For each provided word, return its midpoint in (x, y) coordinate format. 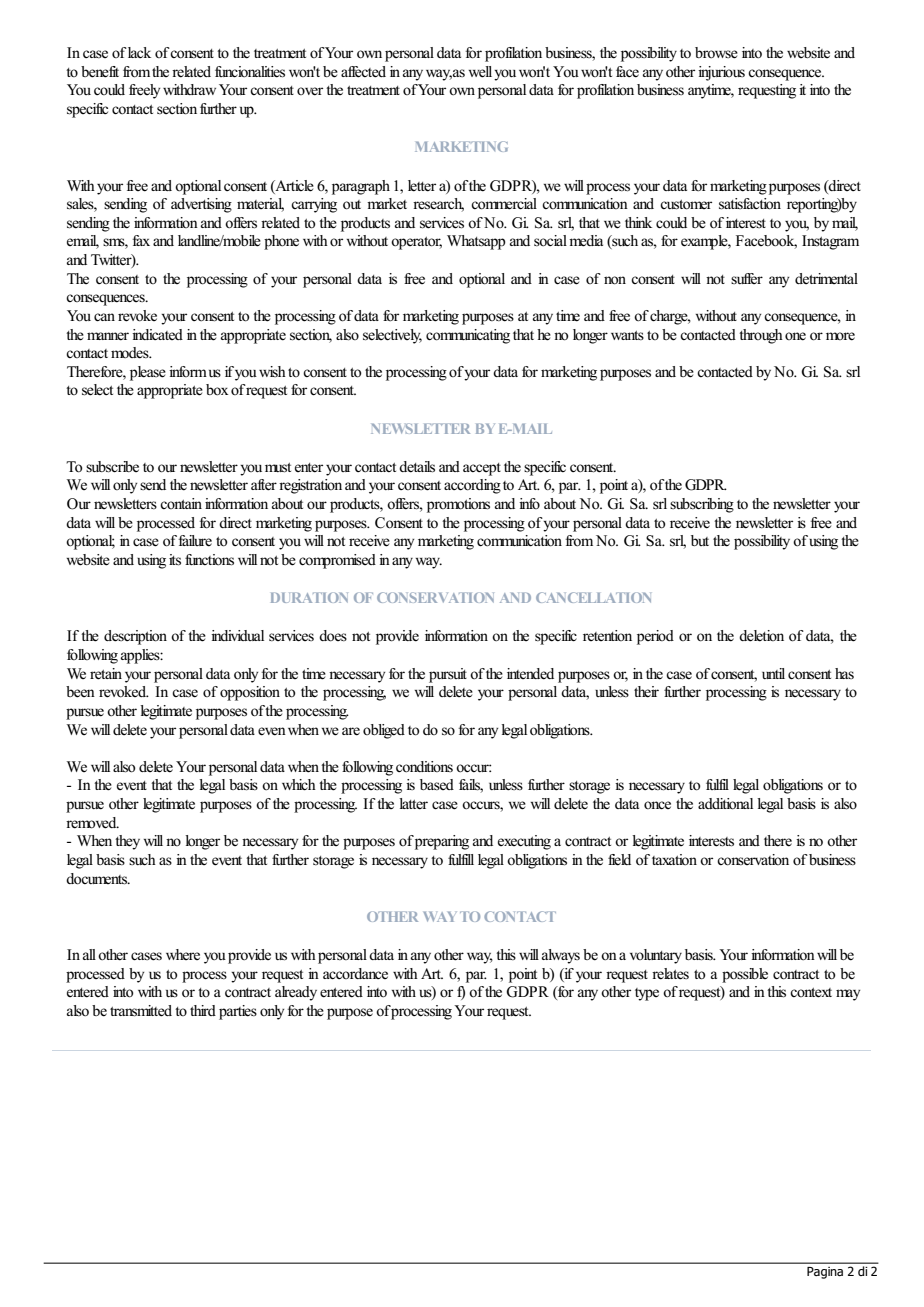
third (203, 1010)
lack (139, 52)
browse (716, 53)
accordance (355, 973)
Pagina (825, 1273)
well (481, 73)
